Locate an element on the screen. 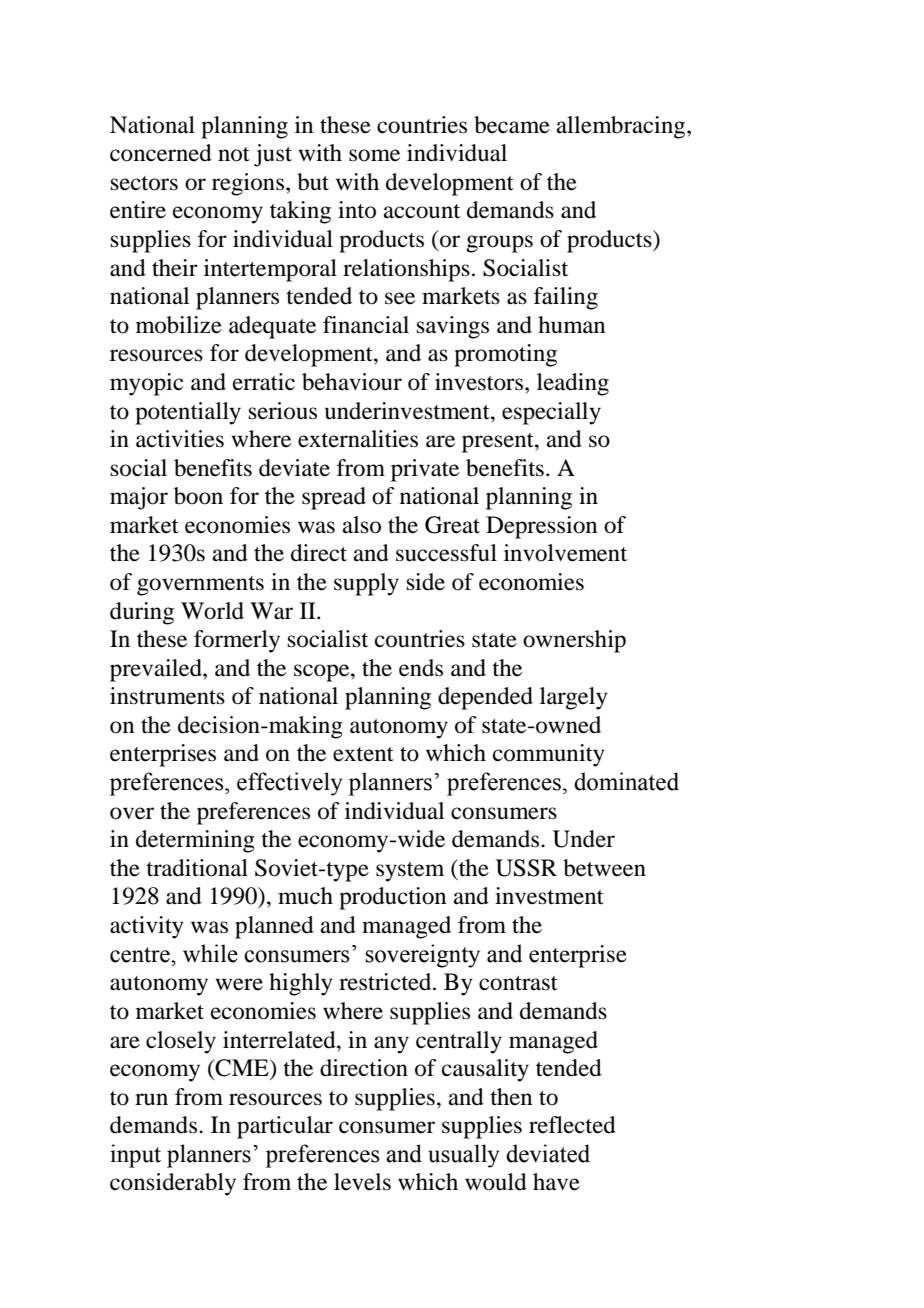 This screenshot has height=1308, width=924. some is located at coordinates (374, 155).
